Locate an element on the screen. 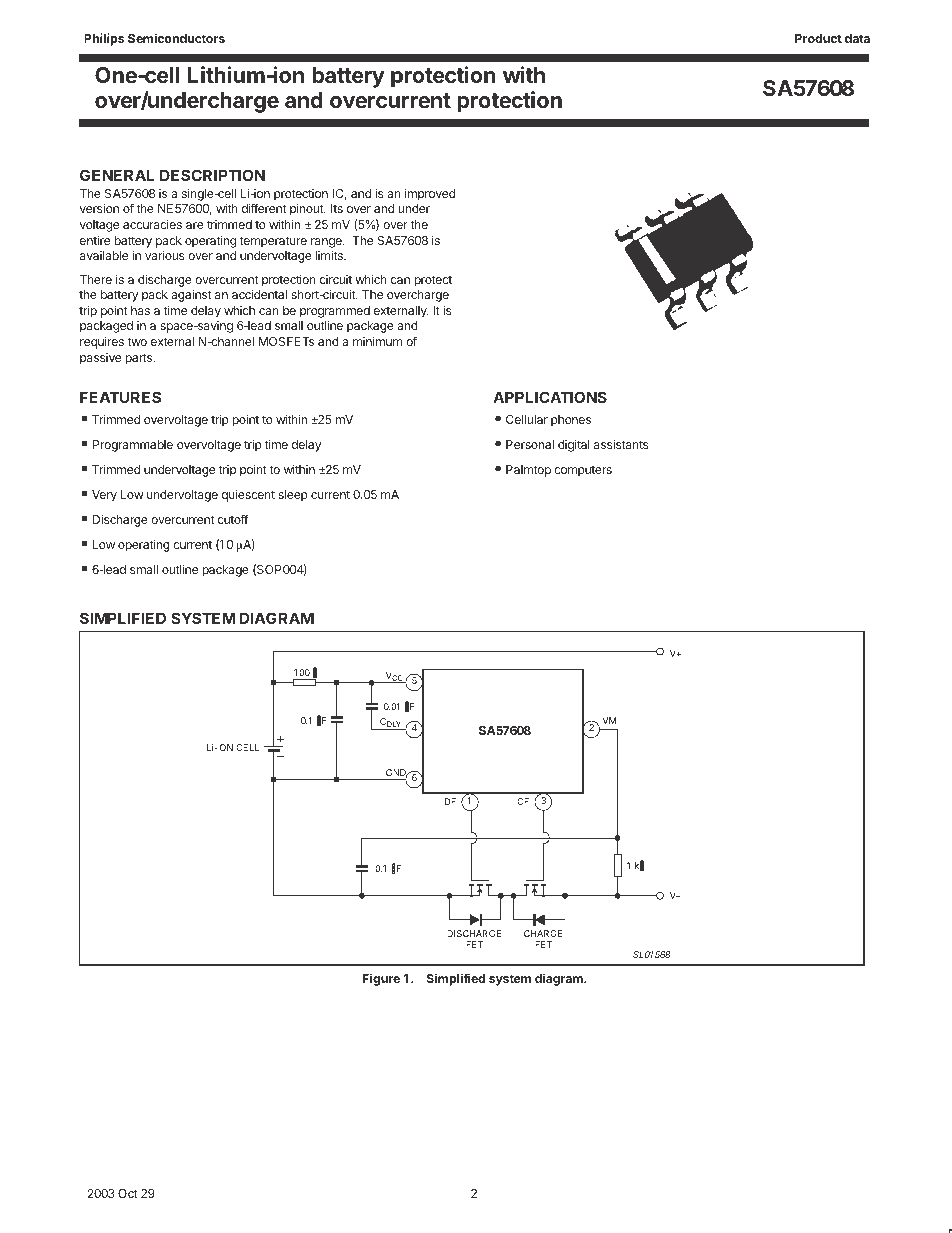  cutoff is located at coordinates (233, 519).
